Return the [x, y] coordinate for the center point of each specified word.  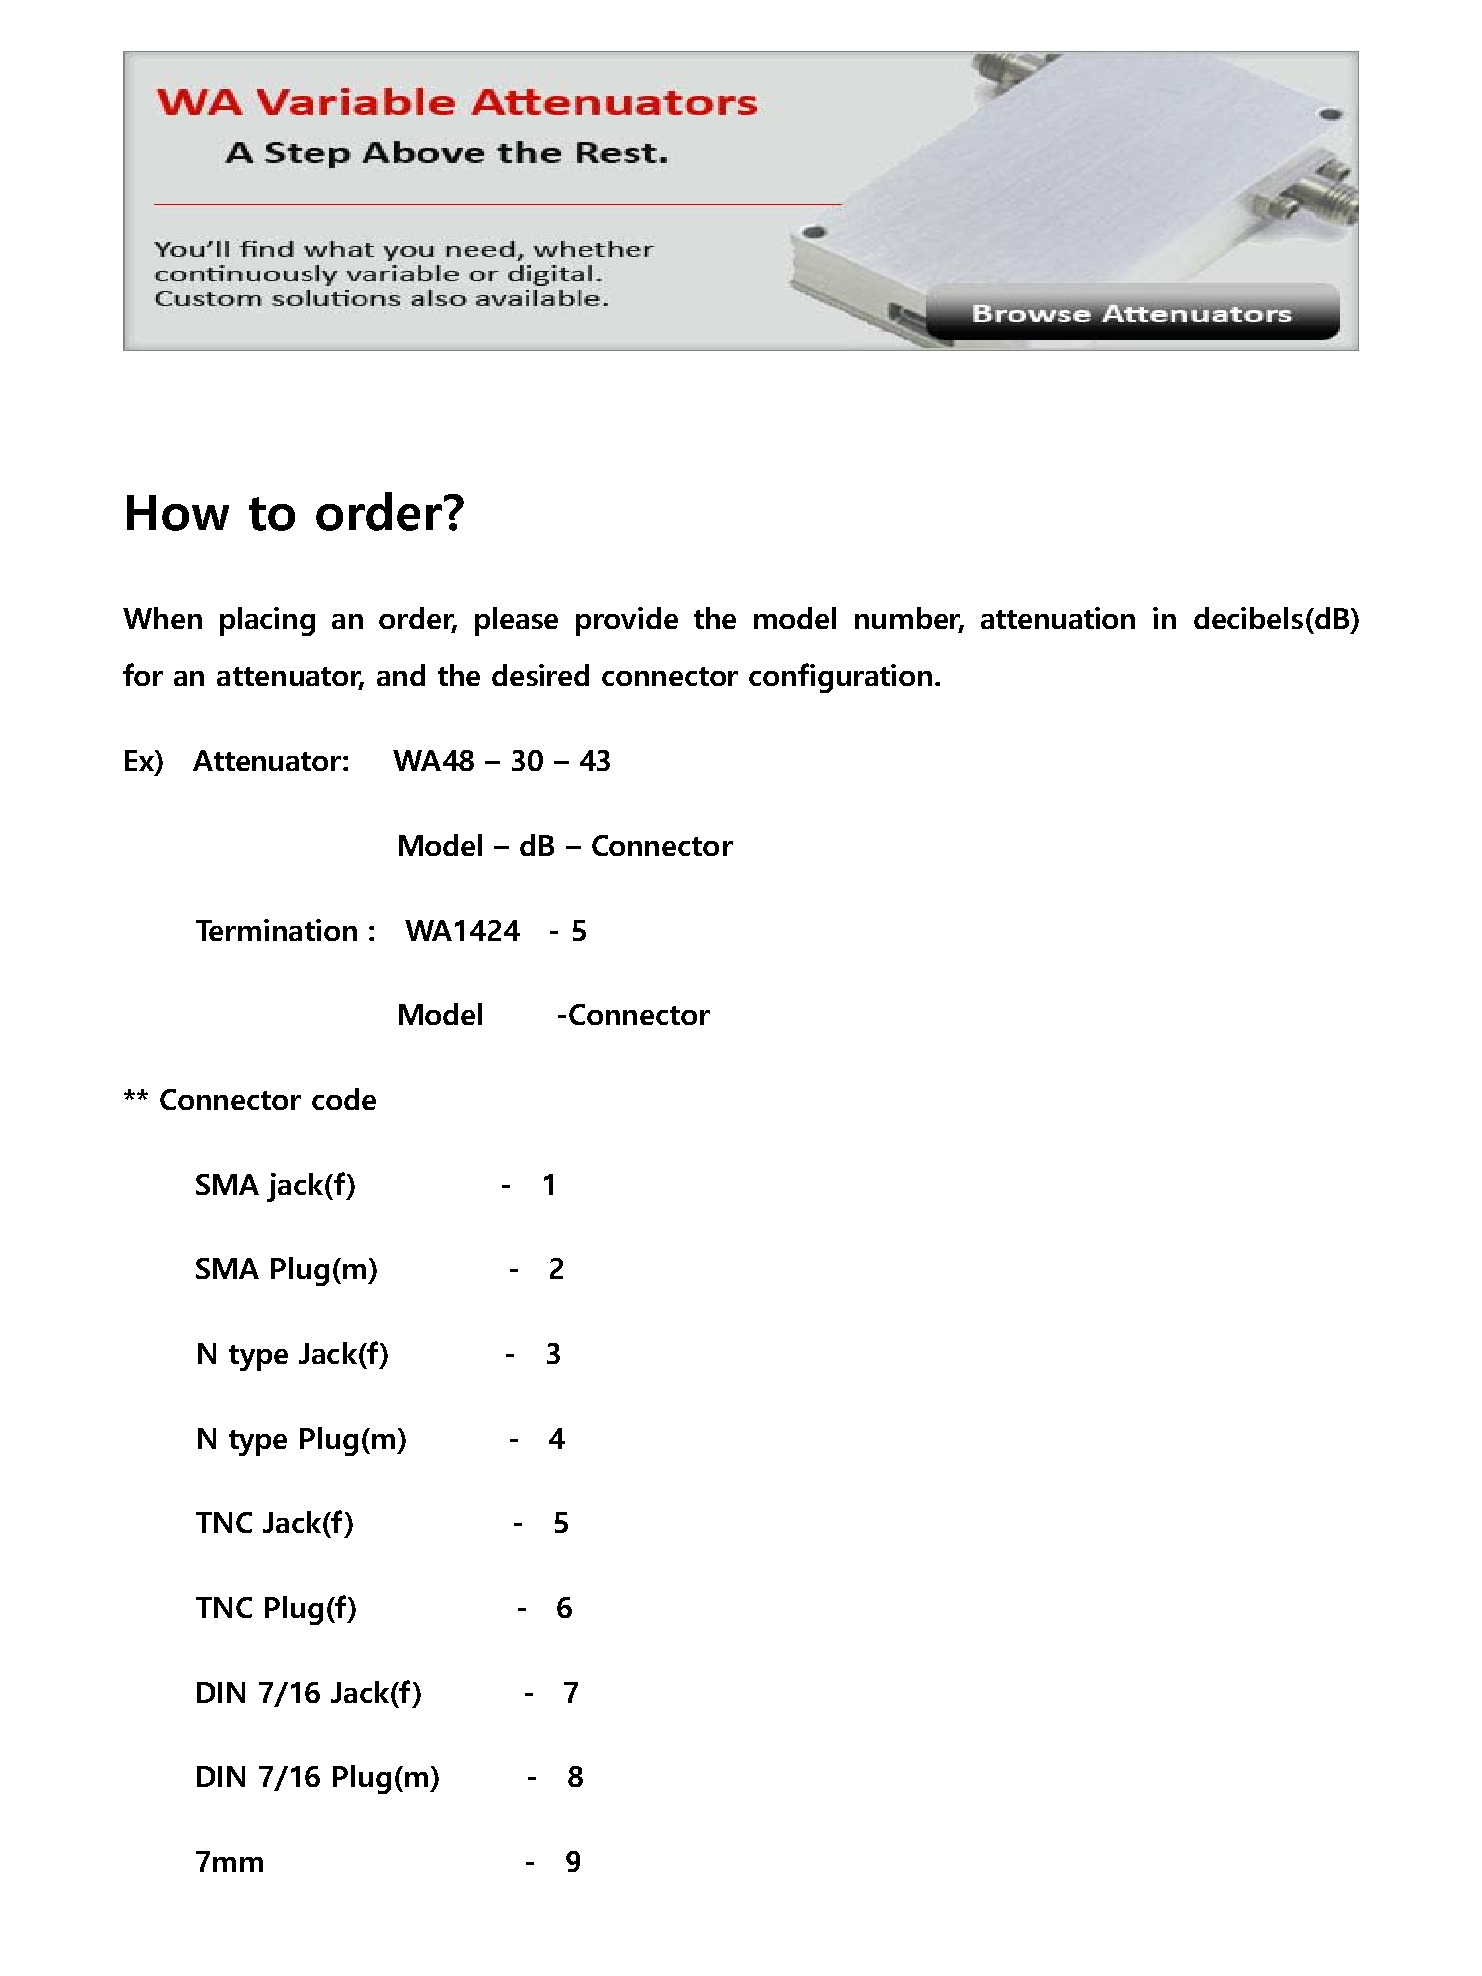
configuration [840, 678]
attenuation [1058, 618]
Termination [276, 930]
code [344, 1099]
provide [627, 621]
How [178, 513]
